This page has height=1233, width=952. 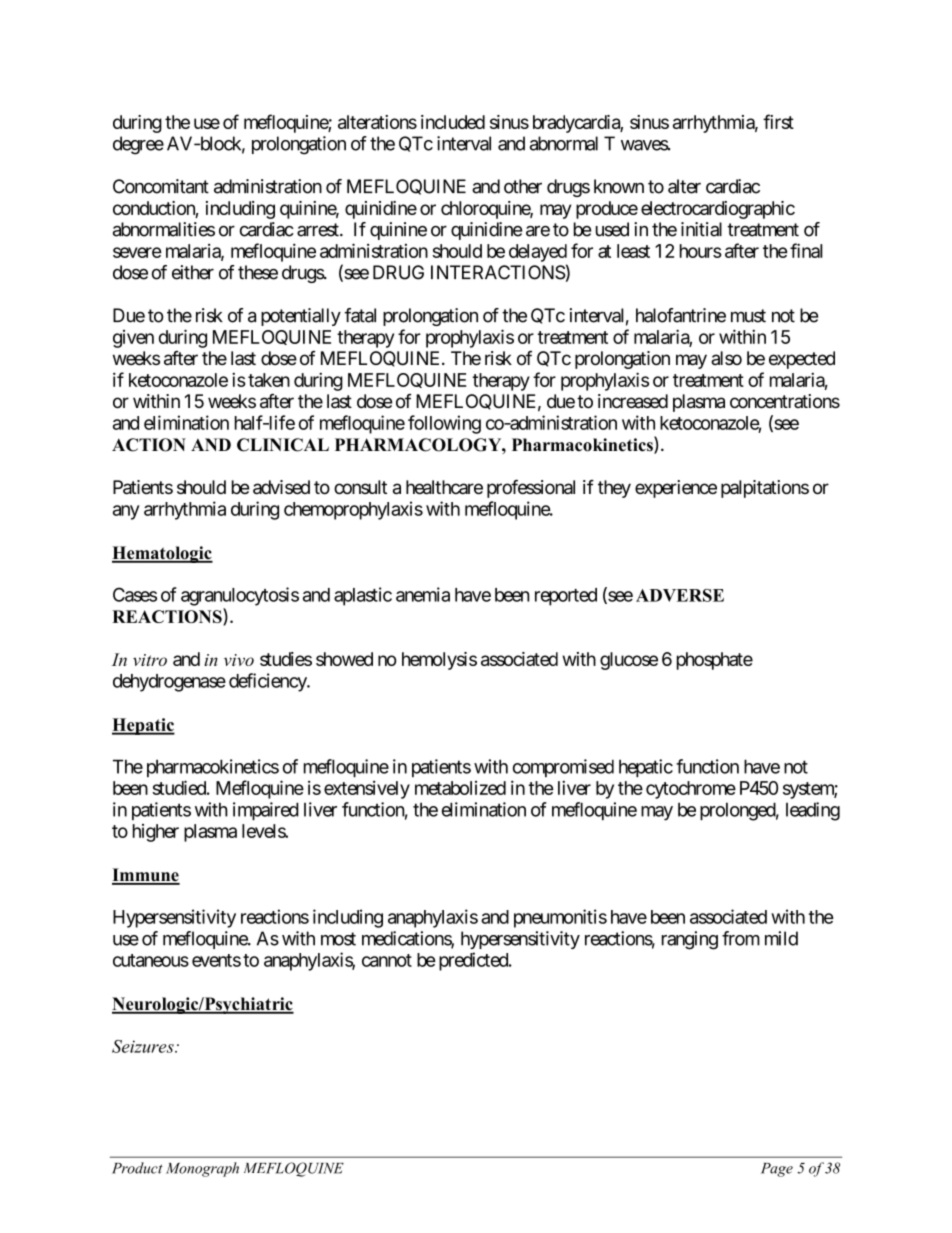 I want to click on Concomitant, so click(x=161, y=186).
